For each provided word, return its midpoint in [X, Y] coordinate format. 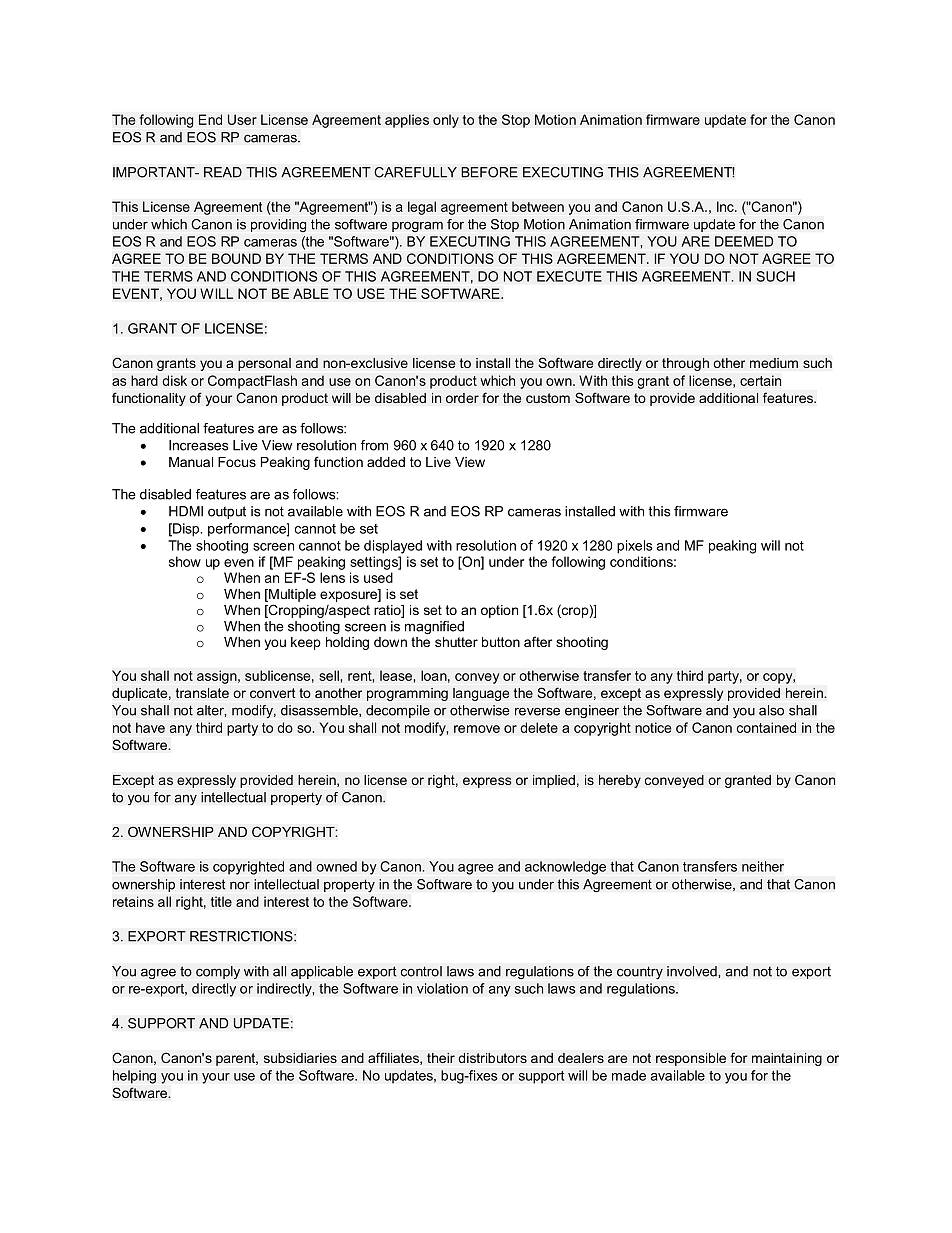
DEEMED [744, 241]
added [386, 462]
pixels [635, 547]
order [462, 398]
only [446, 121]
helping [134, 1077]
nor [240, 885]
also [771, 710]
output [227, 512]
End [210, 119]
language [481, 694]
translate [202, 693]
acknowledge [565, 868]
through [685, 364]
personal [264, 364]
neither [763, 866]
